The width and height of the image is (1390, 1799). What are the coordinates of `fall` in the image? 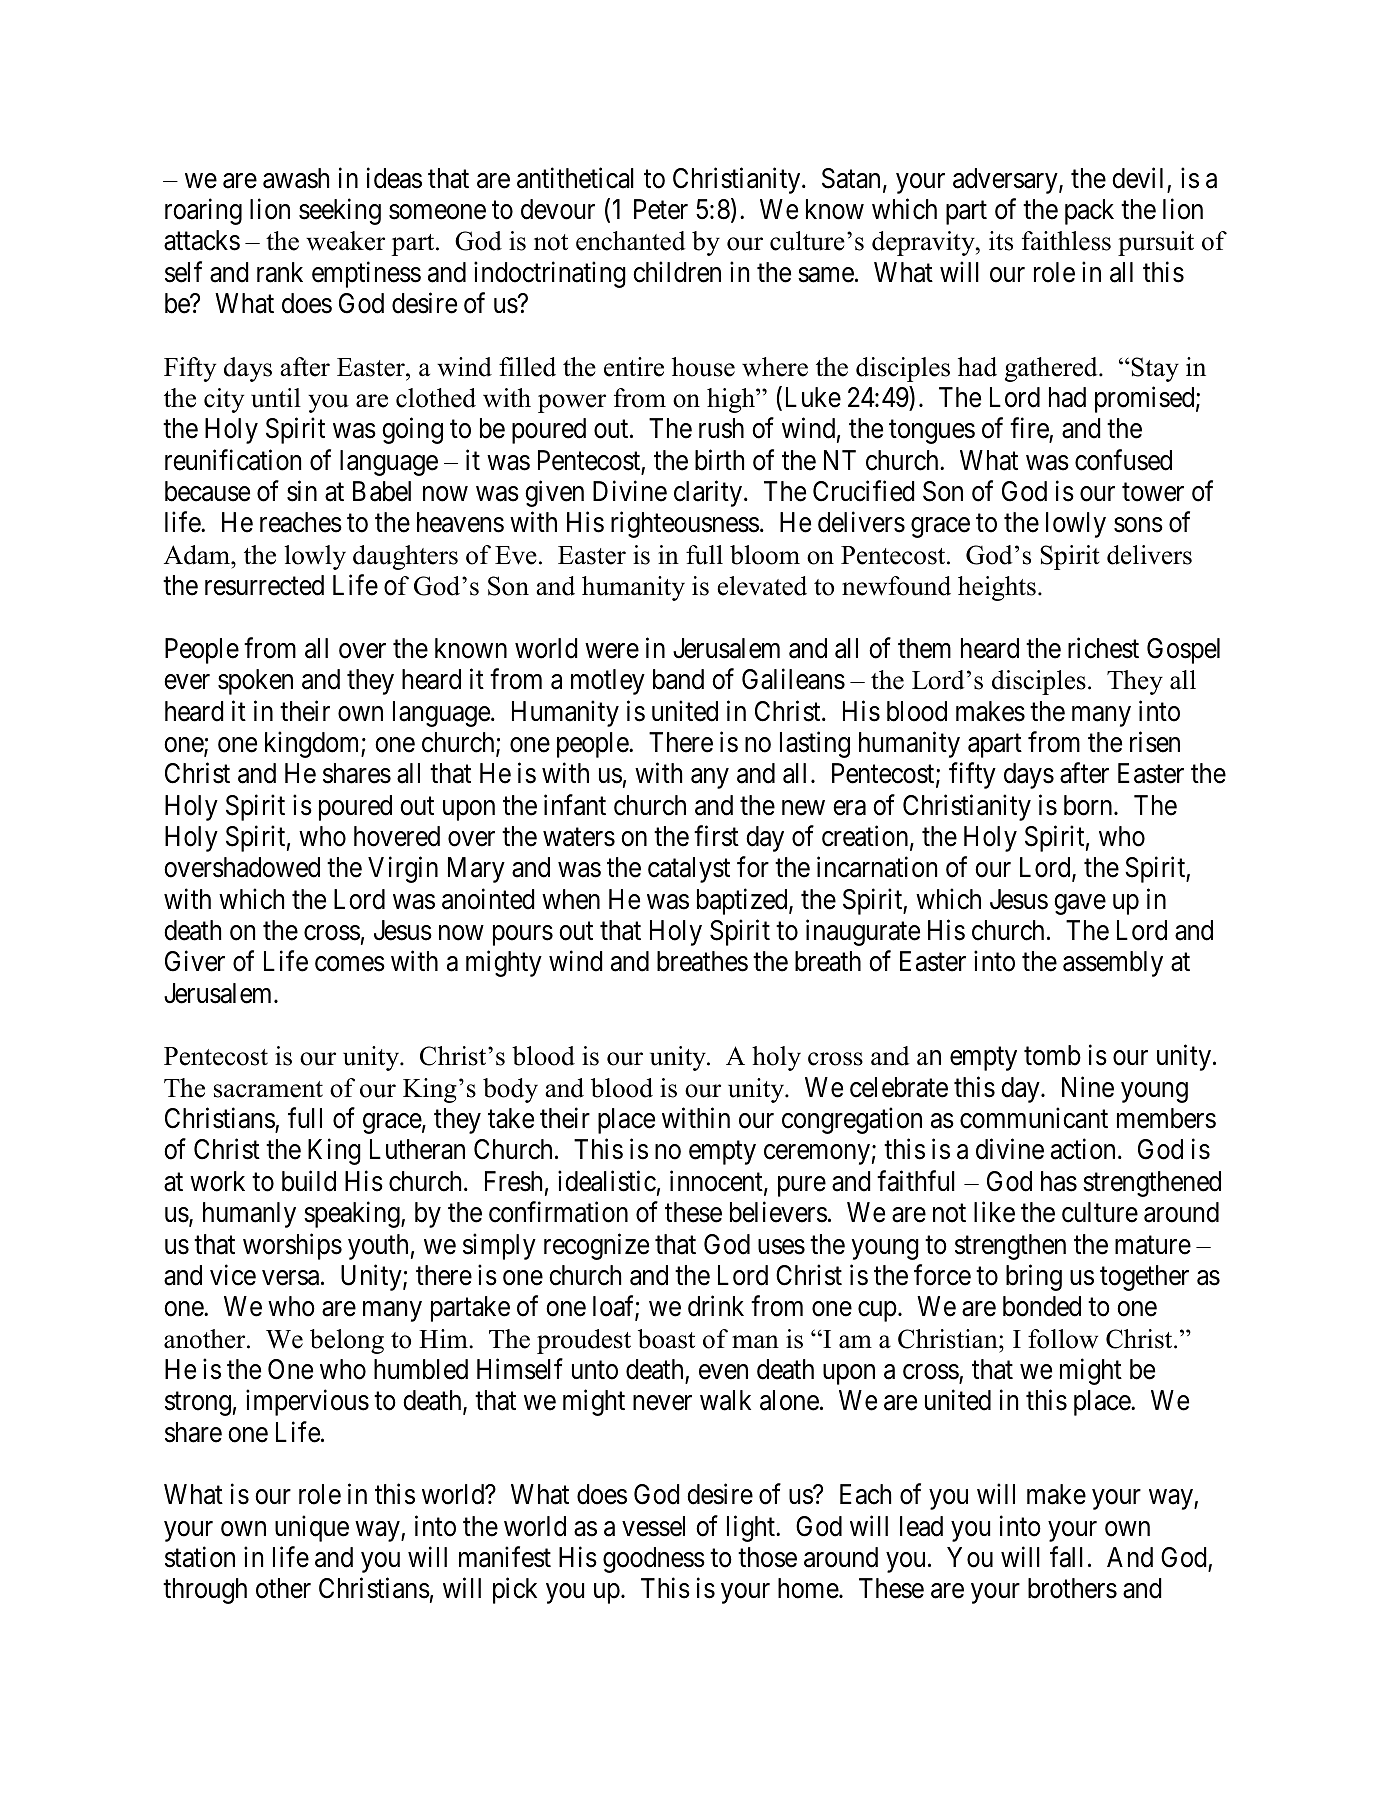 It's located at (1066, 1557).
